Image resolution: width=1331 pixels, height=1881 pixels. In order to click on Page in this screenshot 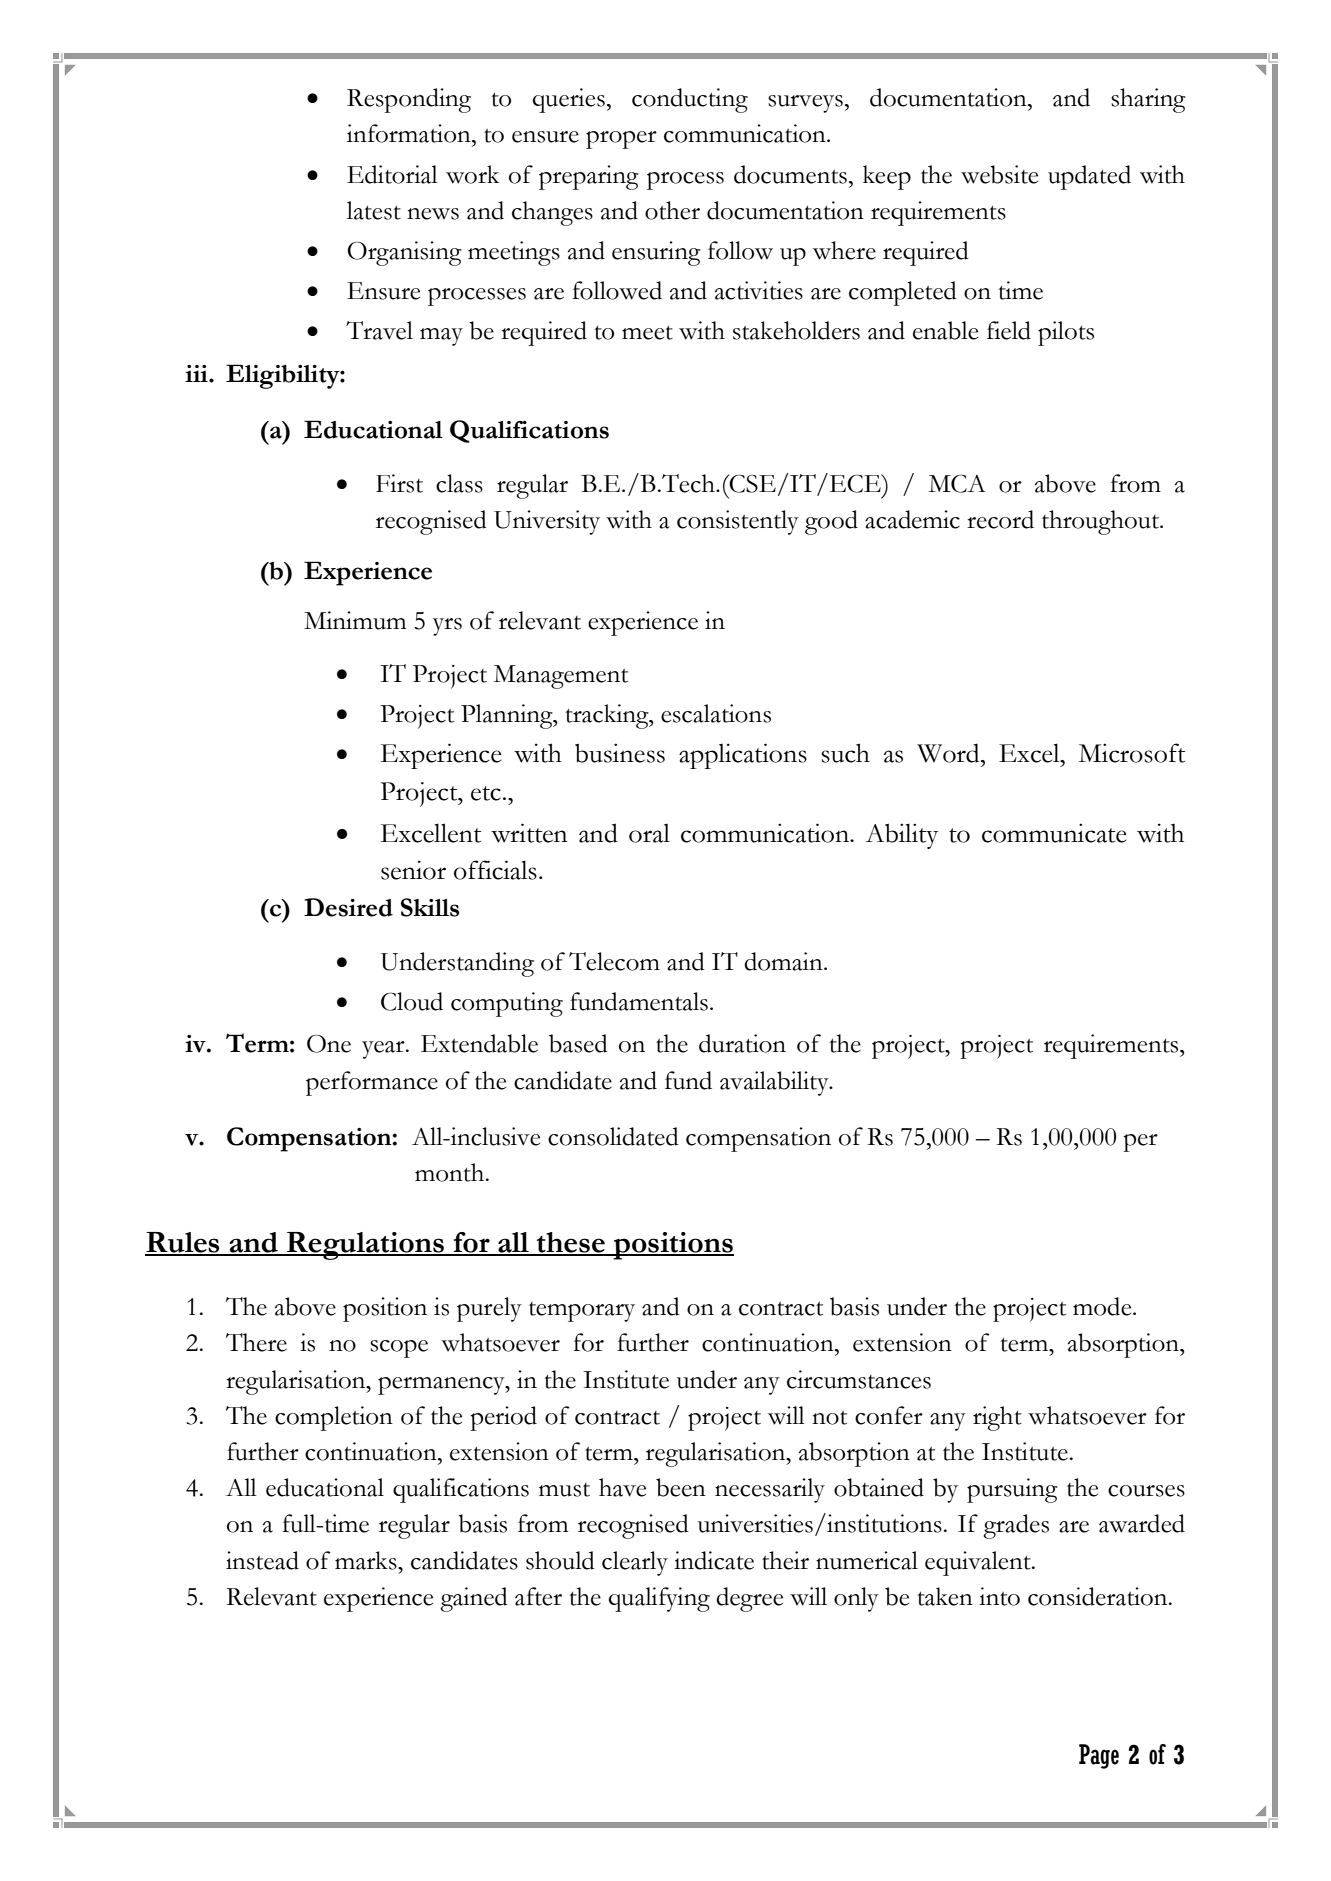, I will do `click(1099, 1756)`.
